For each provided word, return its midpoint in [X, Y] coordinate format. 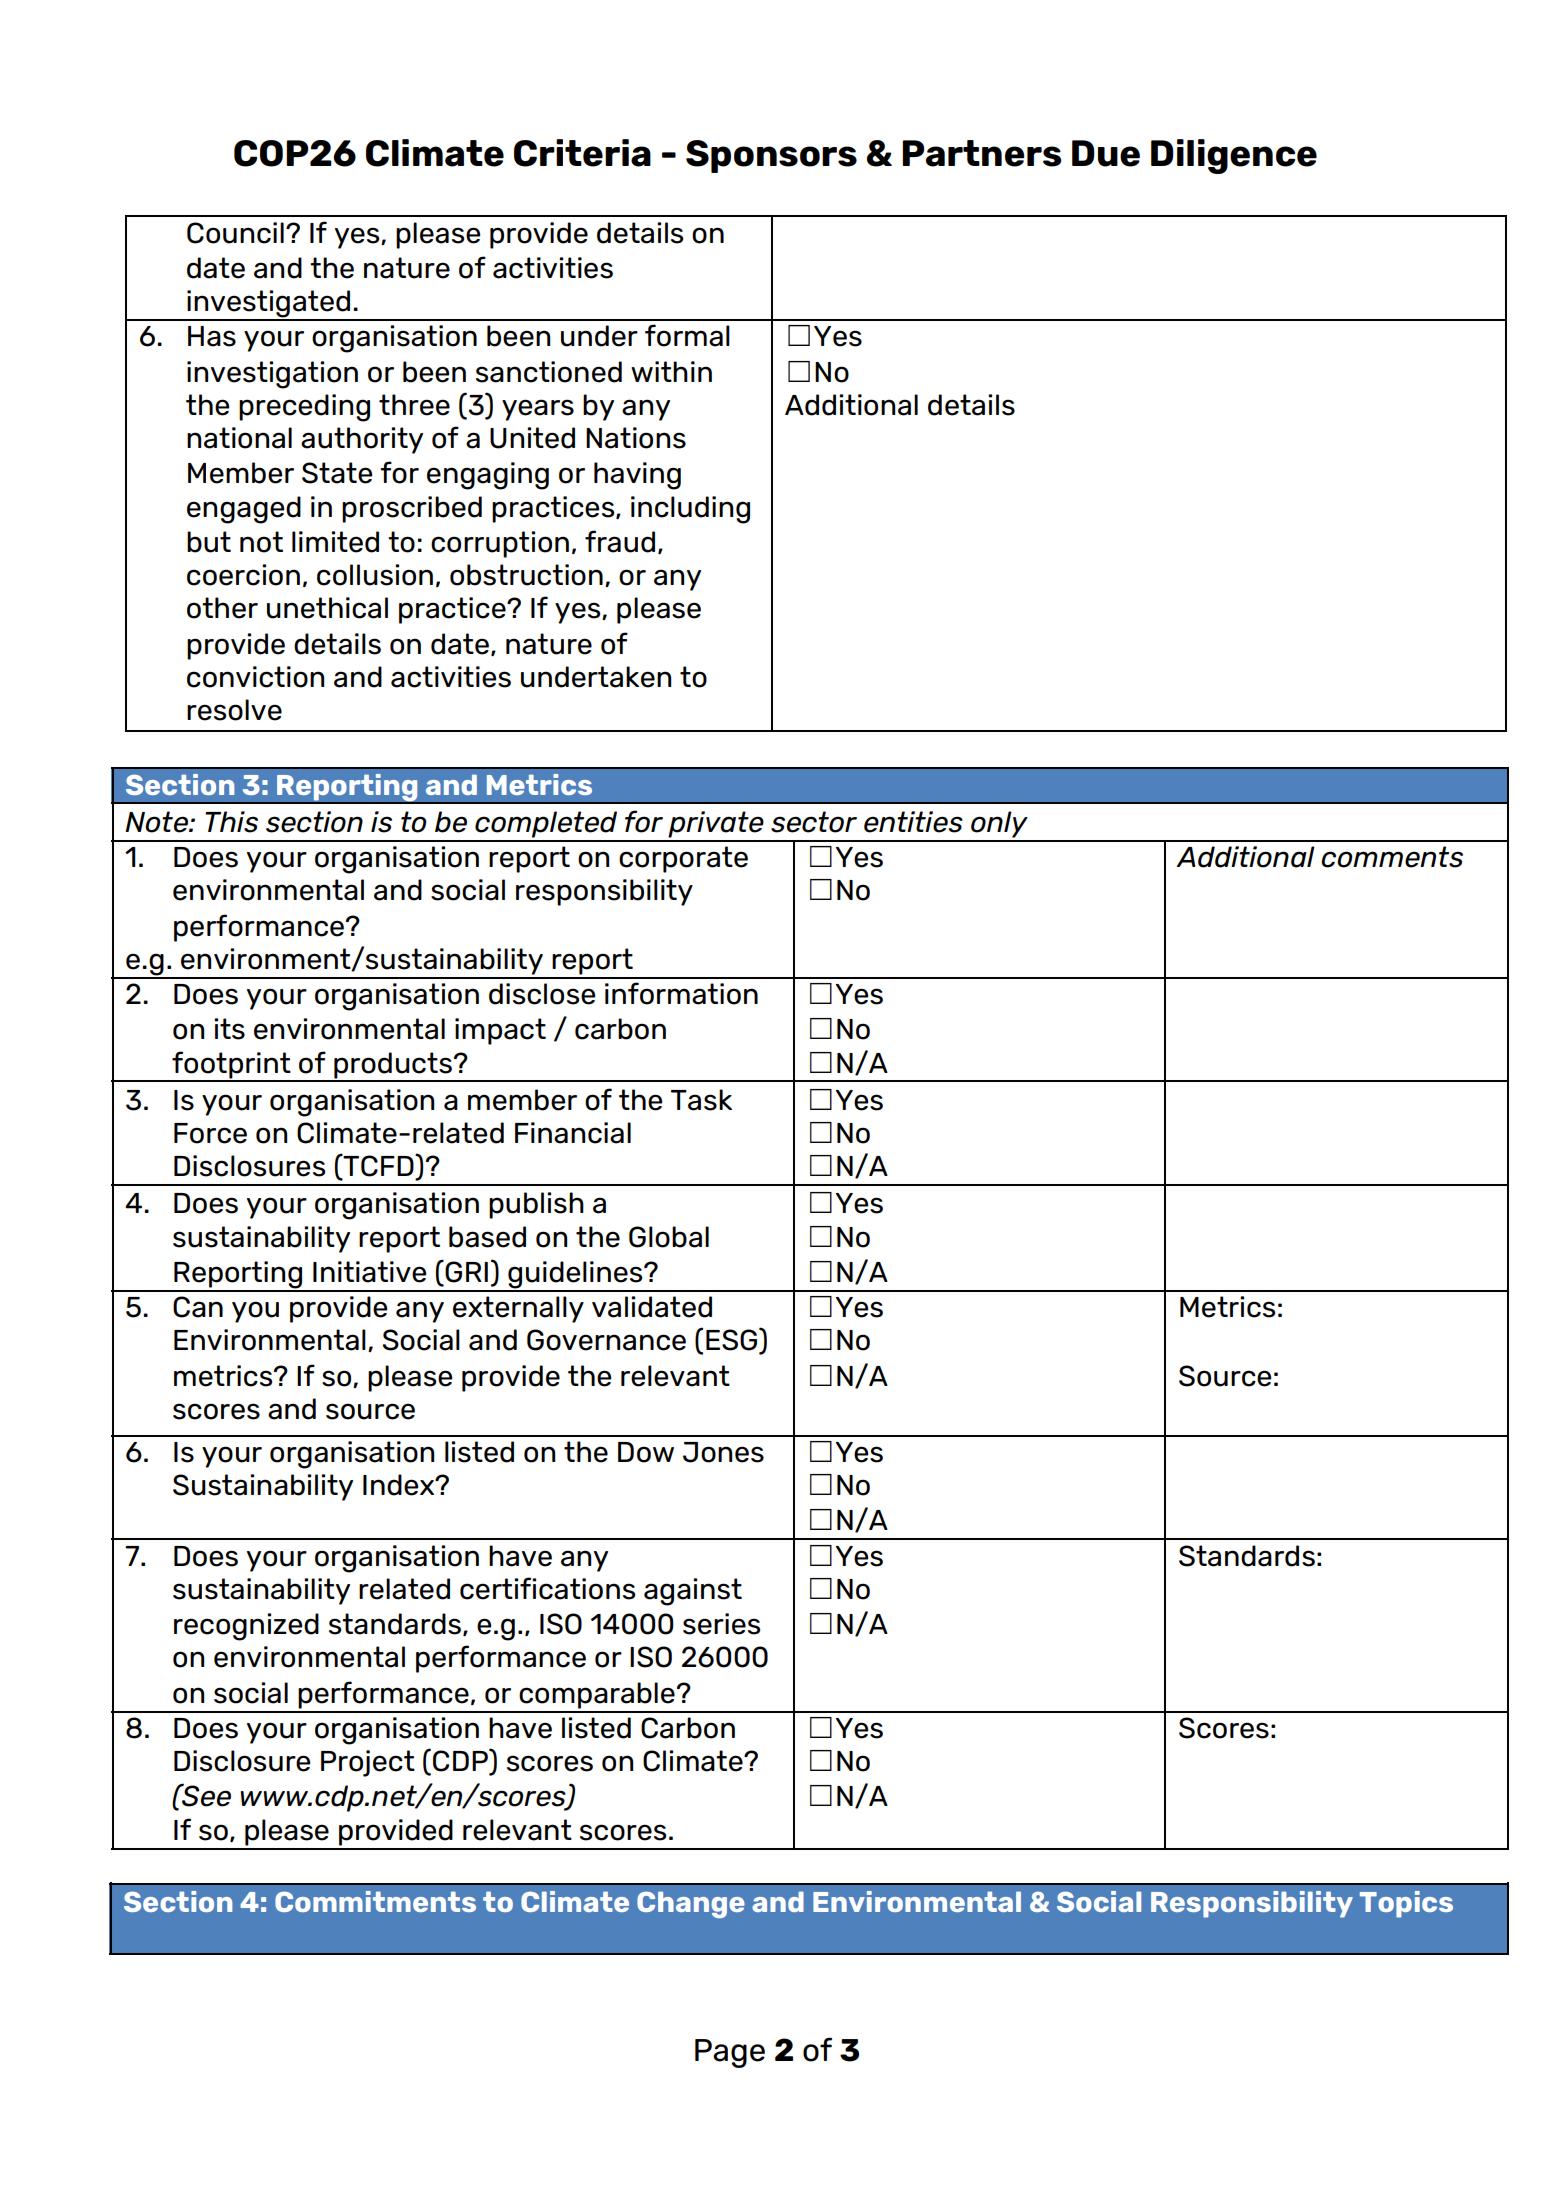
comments [1392, 857]
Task [701, 1100]
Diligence [1234, 156]
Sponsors [771, 156]
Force [210, 1133]
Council [235, 233]
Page [730, 2053]
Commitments [375, 1901]
